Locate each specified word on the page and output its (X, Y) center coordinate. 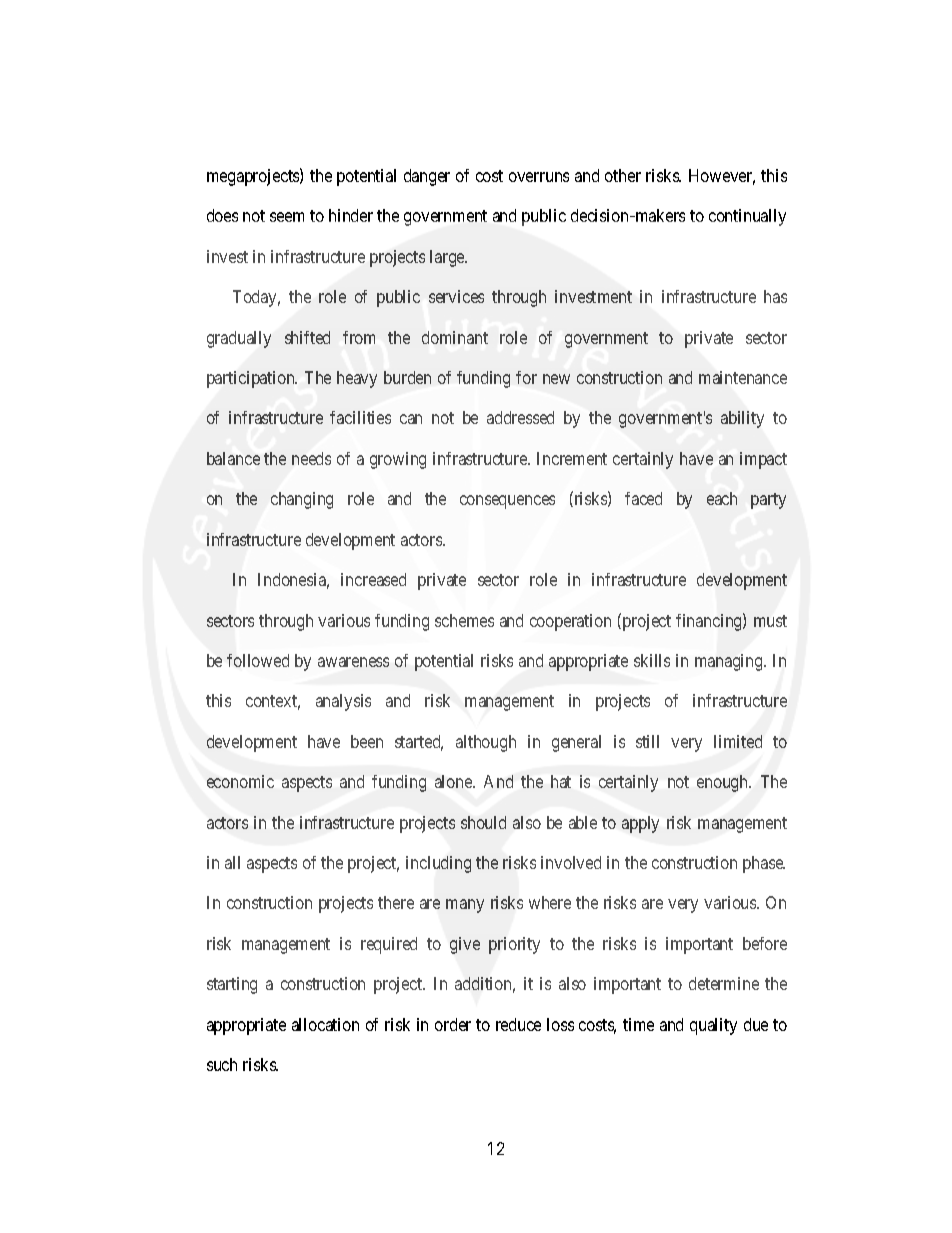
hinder (351, 215)
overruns (539, 177)
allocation (325, 1024)
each (722, 498)
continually (747, 217)
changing (302, 500)
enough (724, 783)
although (486, 743)
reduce (518, 1024)
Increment (572, 458)
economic (240, 781)
